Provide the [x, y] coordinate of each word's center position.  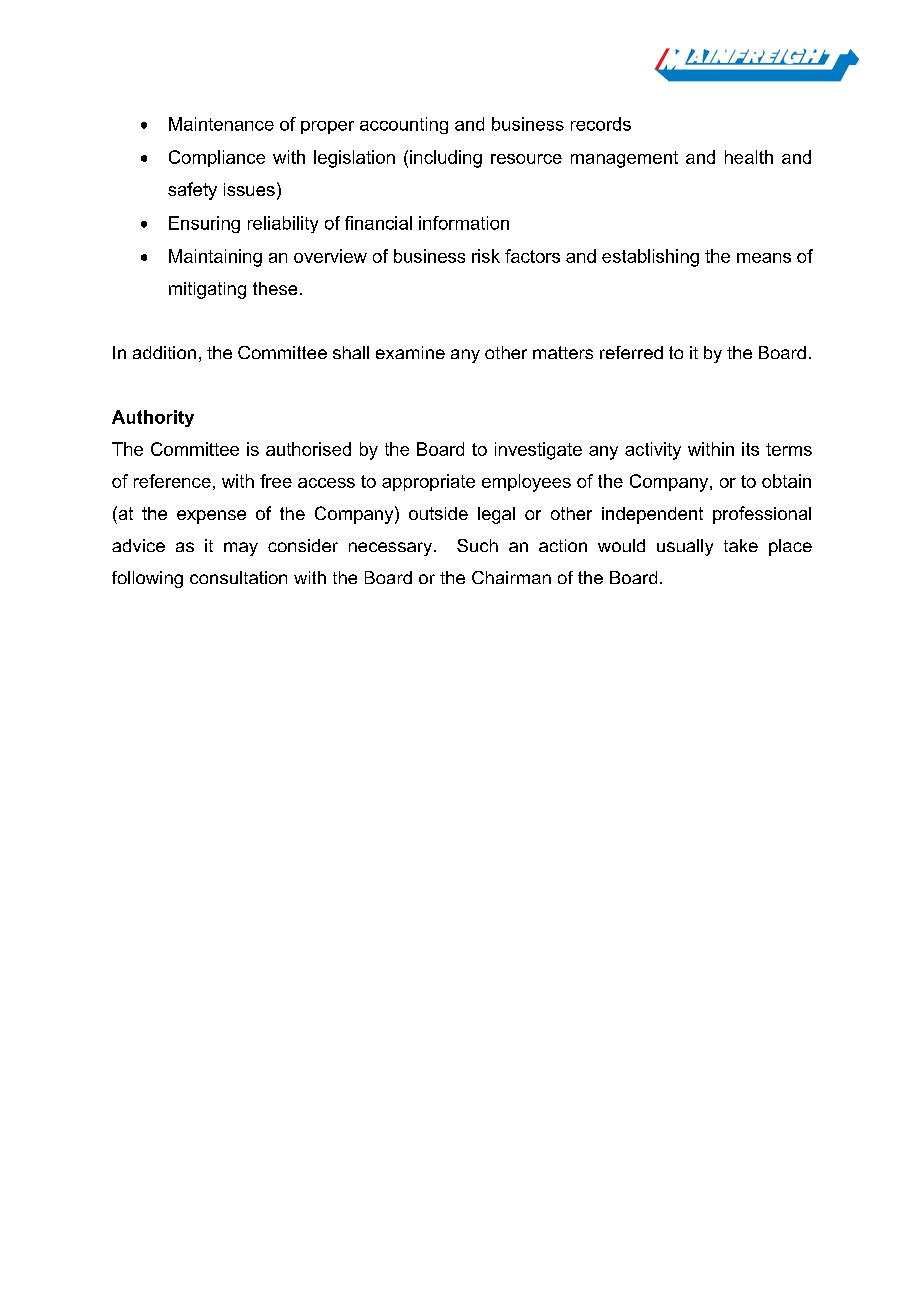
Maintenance [221, 124]
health [749, 157]
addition [164, 352]
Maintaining [215, 258]
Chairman [511, 577]
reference [172, 481]
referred [631, 352]
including [446, 159]
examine [410, 352]
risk [486, 256]
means [764, 258]
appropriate [428, 482]
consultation [238, 577]
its [750, 449]
